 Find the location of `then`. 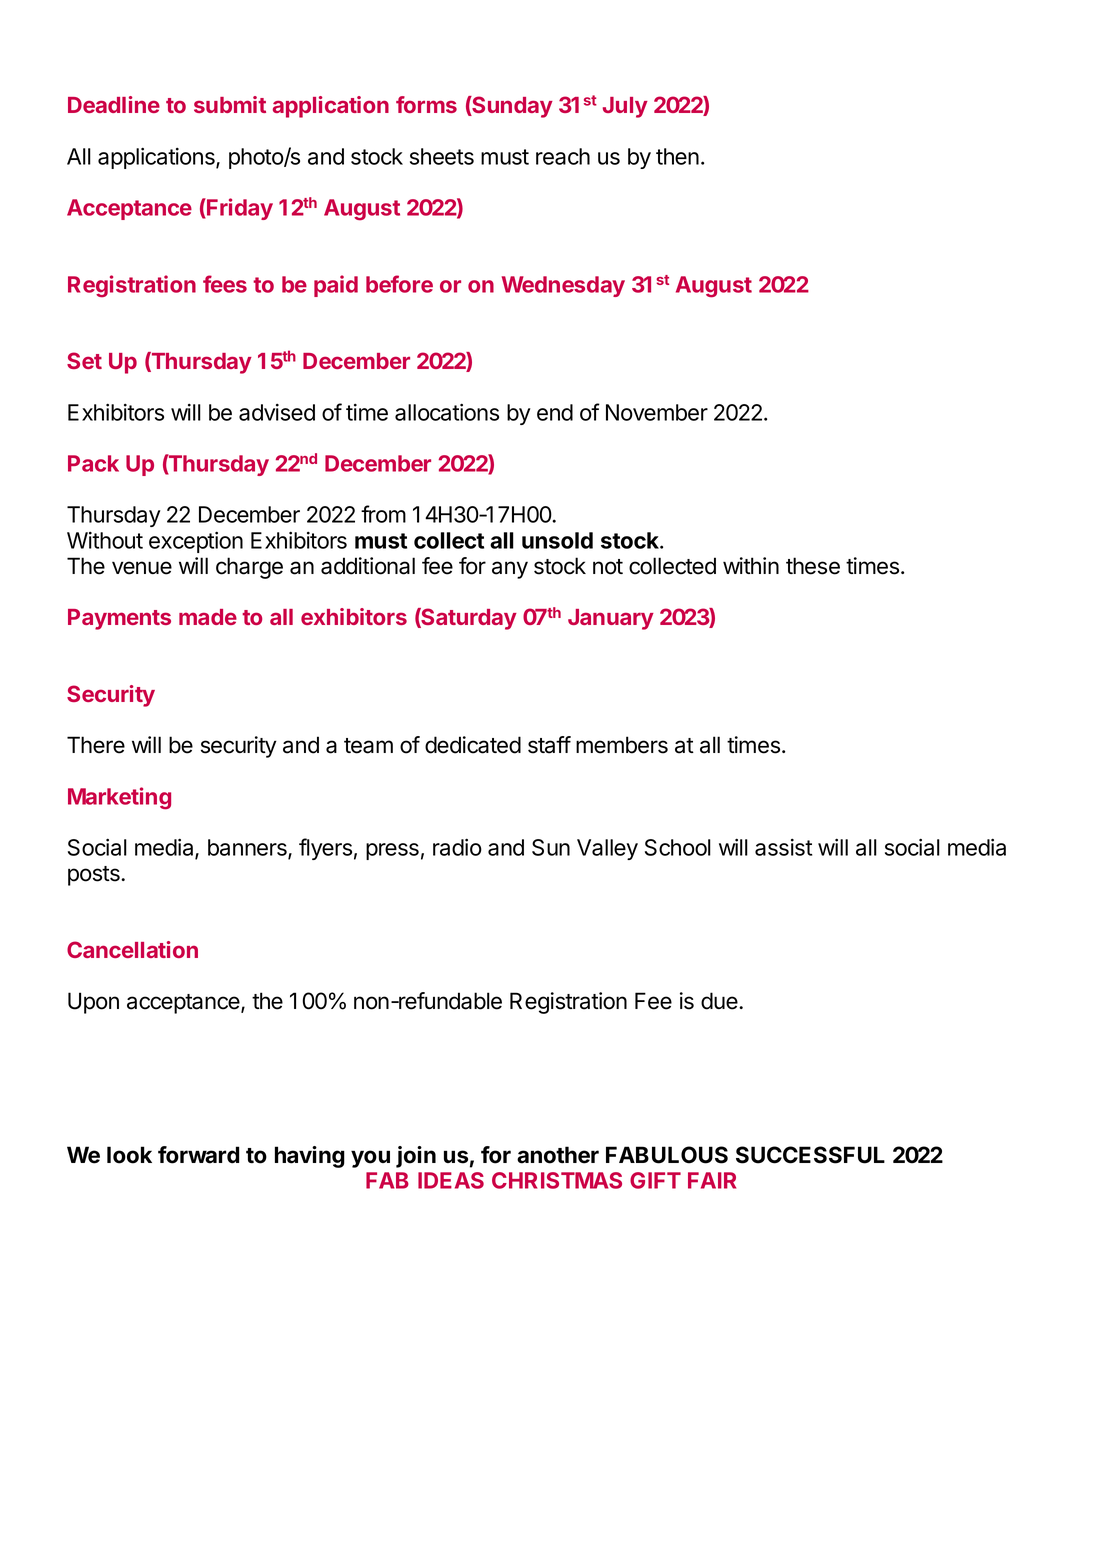

then is located at coordinates (677, 156).
